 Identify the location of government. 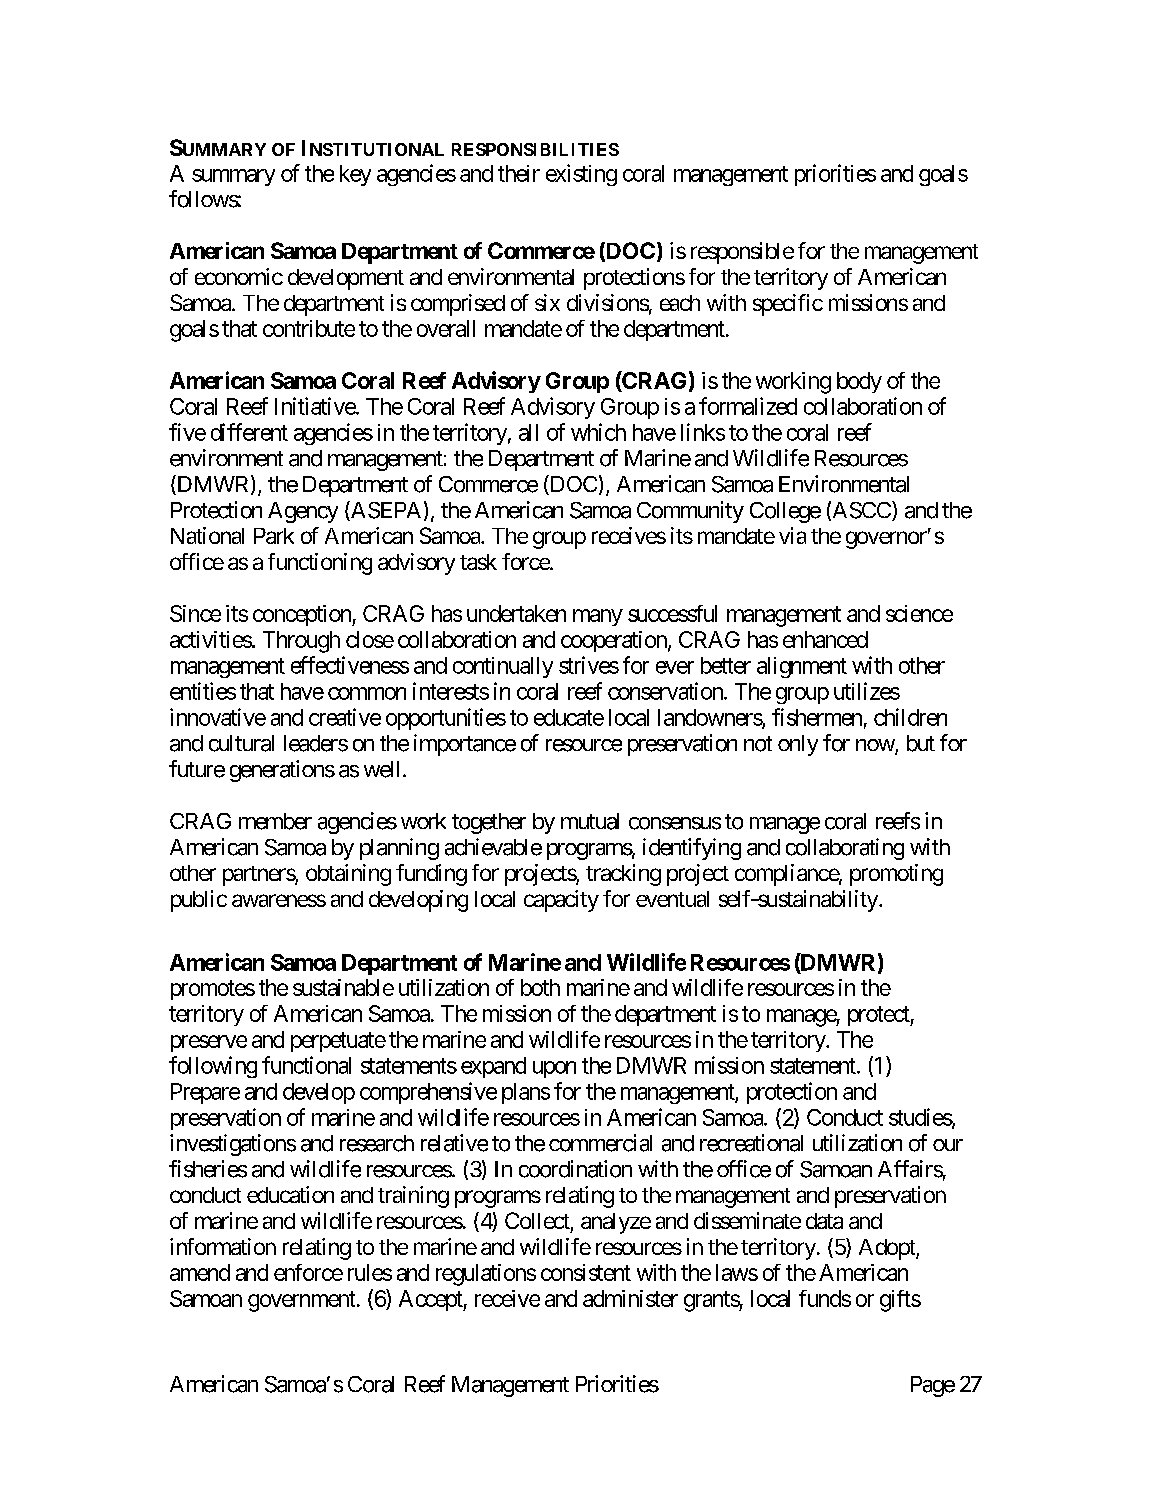
(301, 1301).
